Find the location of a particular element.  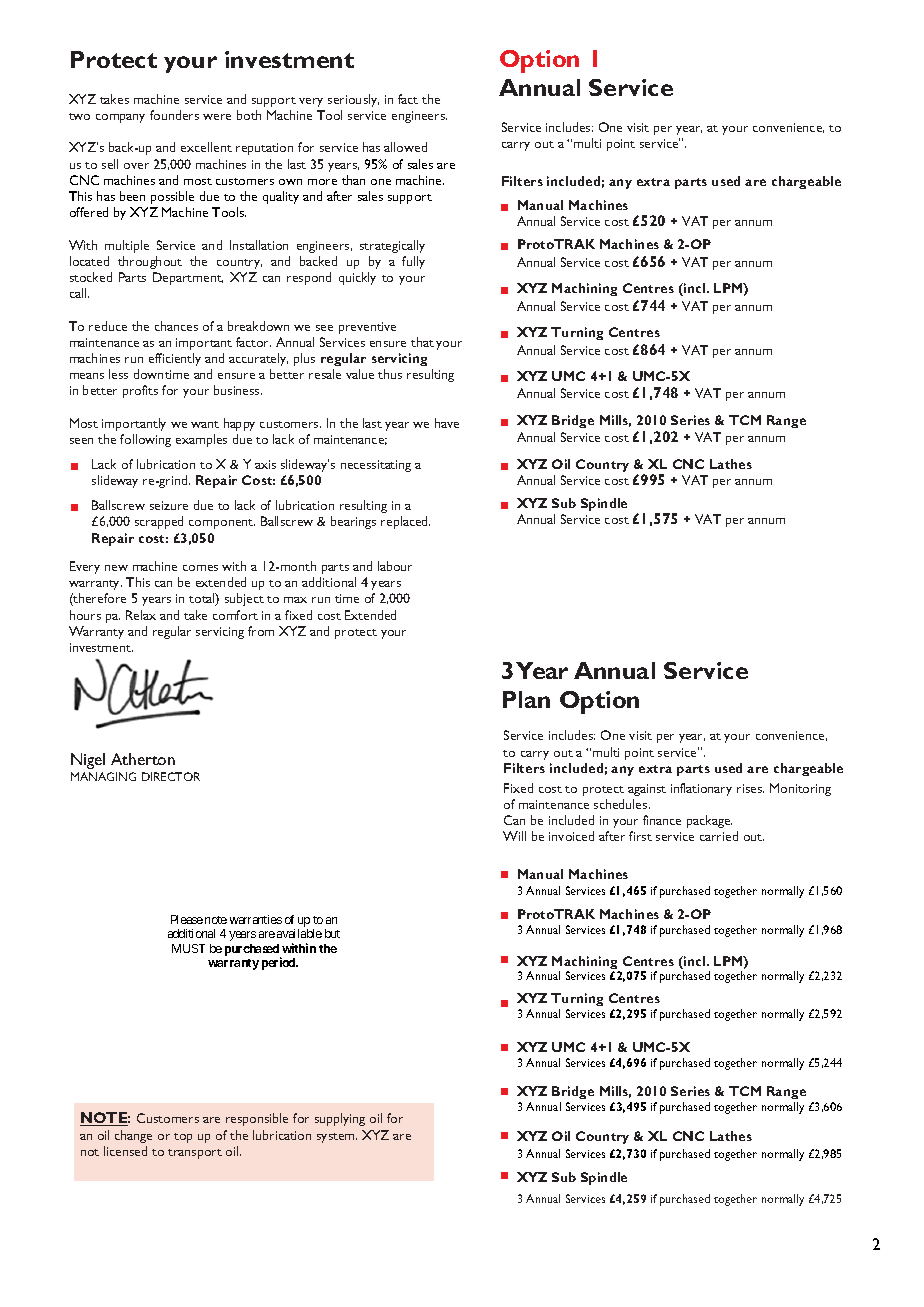

founders is located at coordinates (174, 115).
